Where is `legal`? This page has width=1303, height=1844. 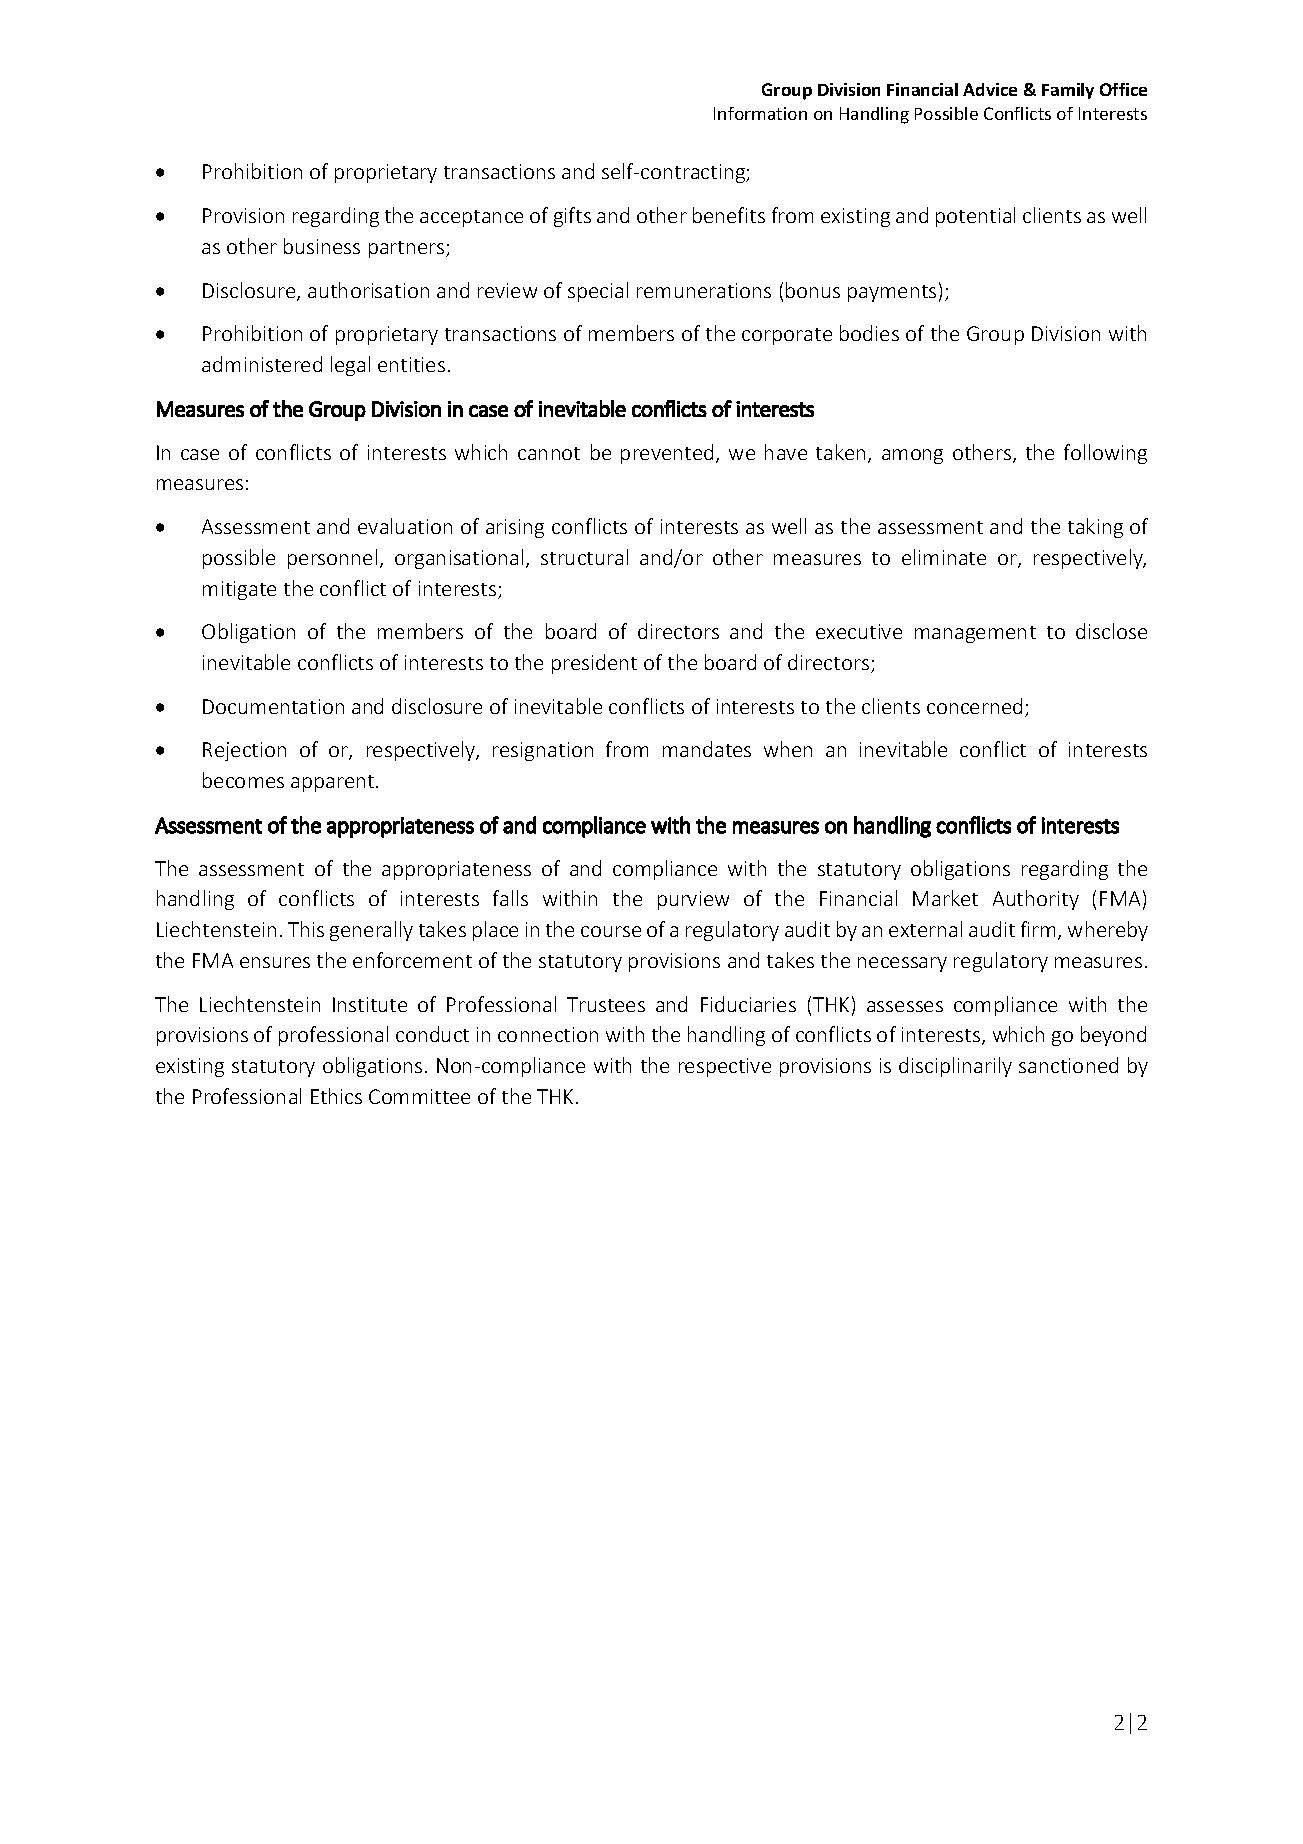 legal is located at coordinates (350, 366).
